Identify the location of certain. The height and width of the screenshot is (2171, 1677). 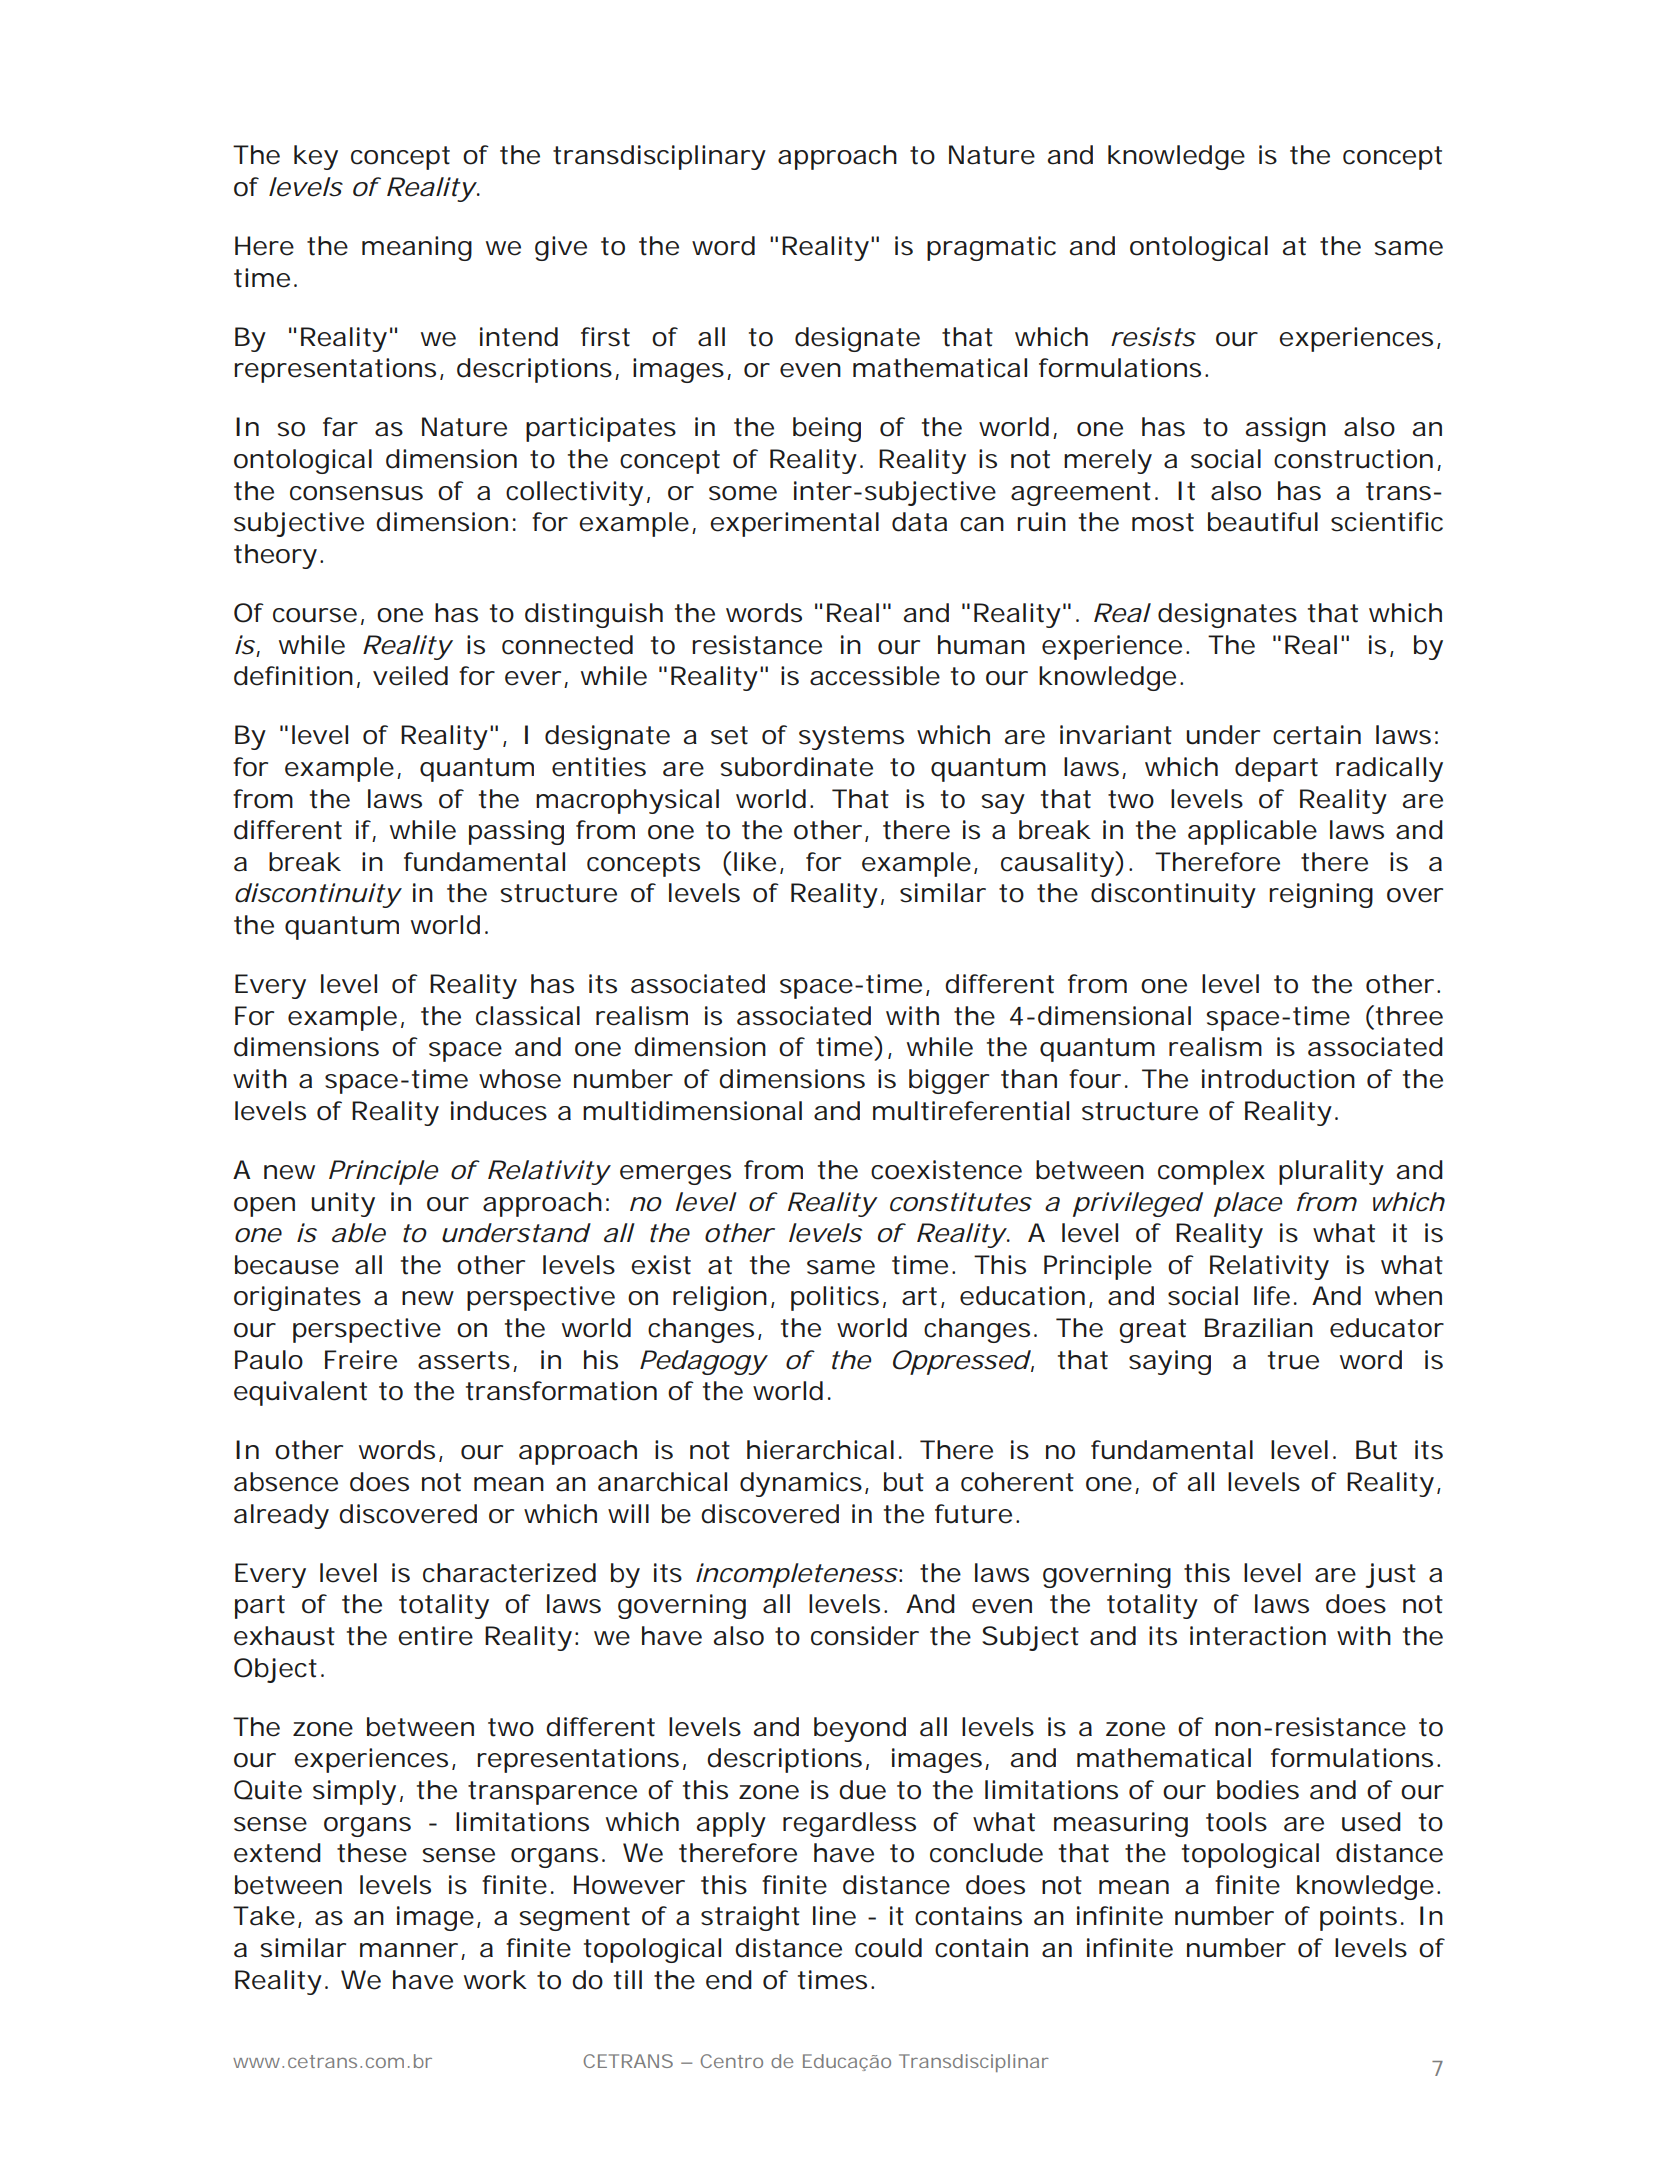
(1317, 735).
